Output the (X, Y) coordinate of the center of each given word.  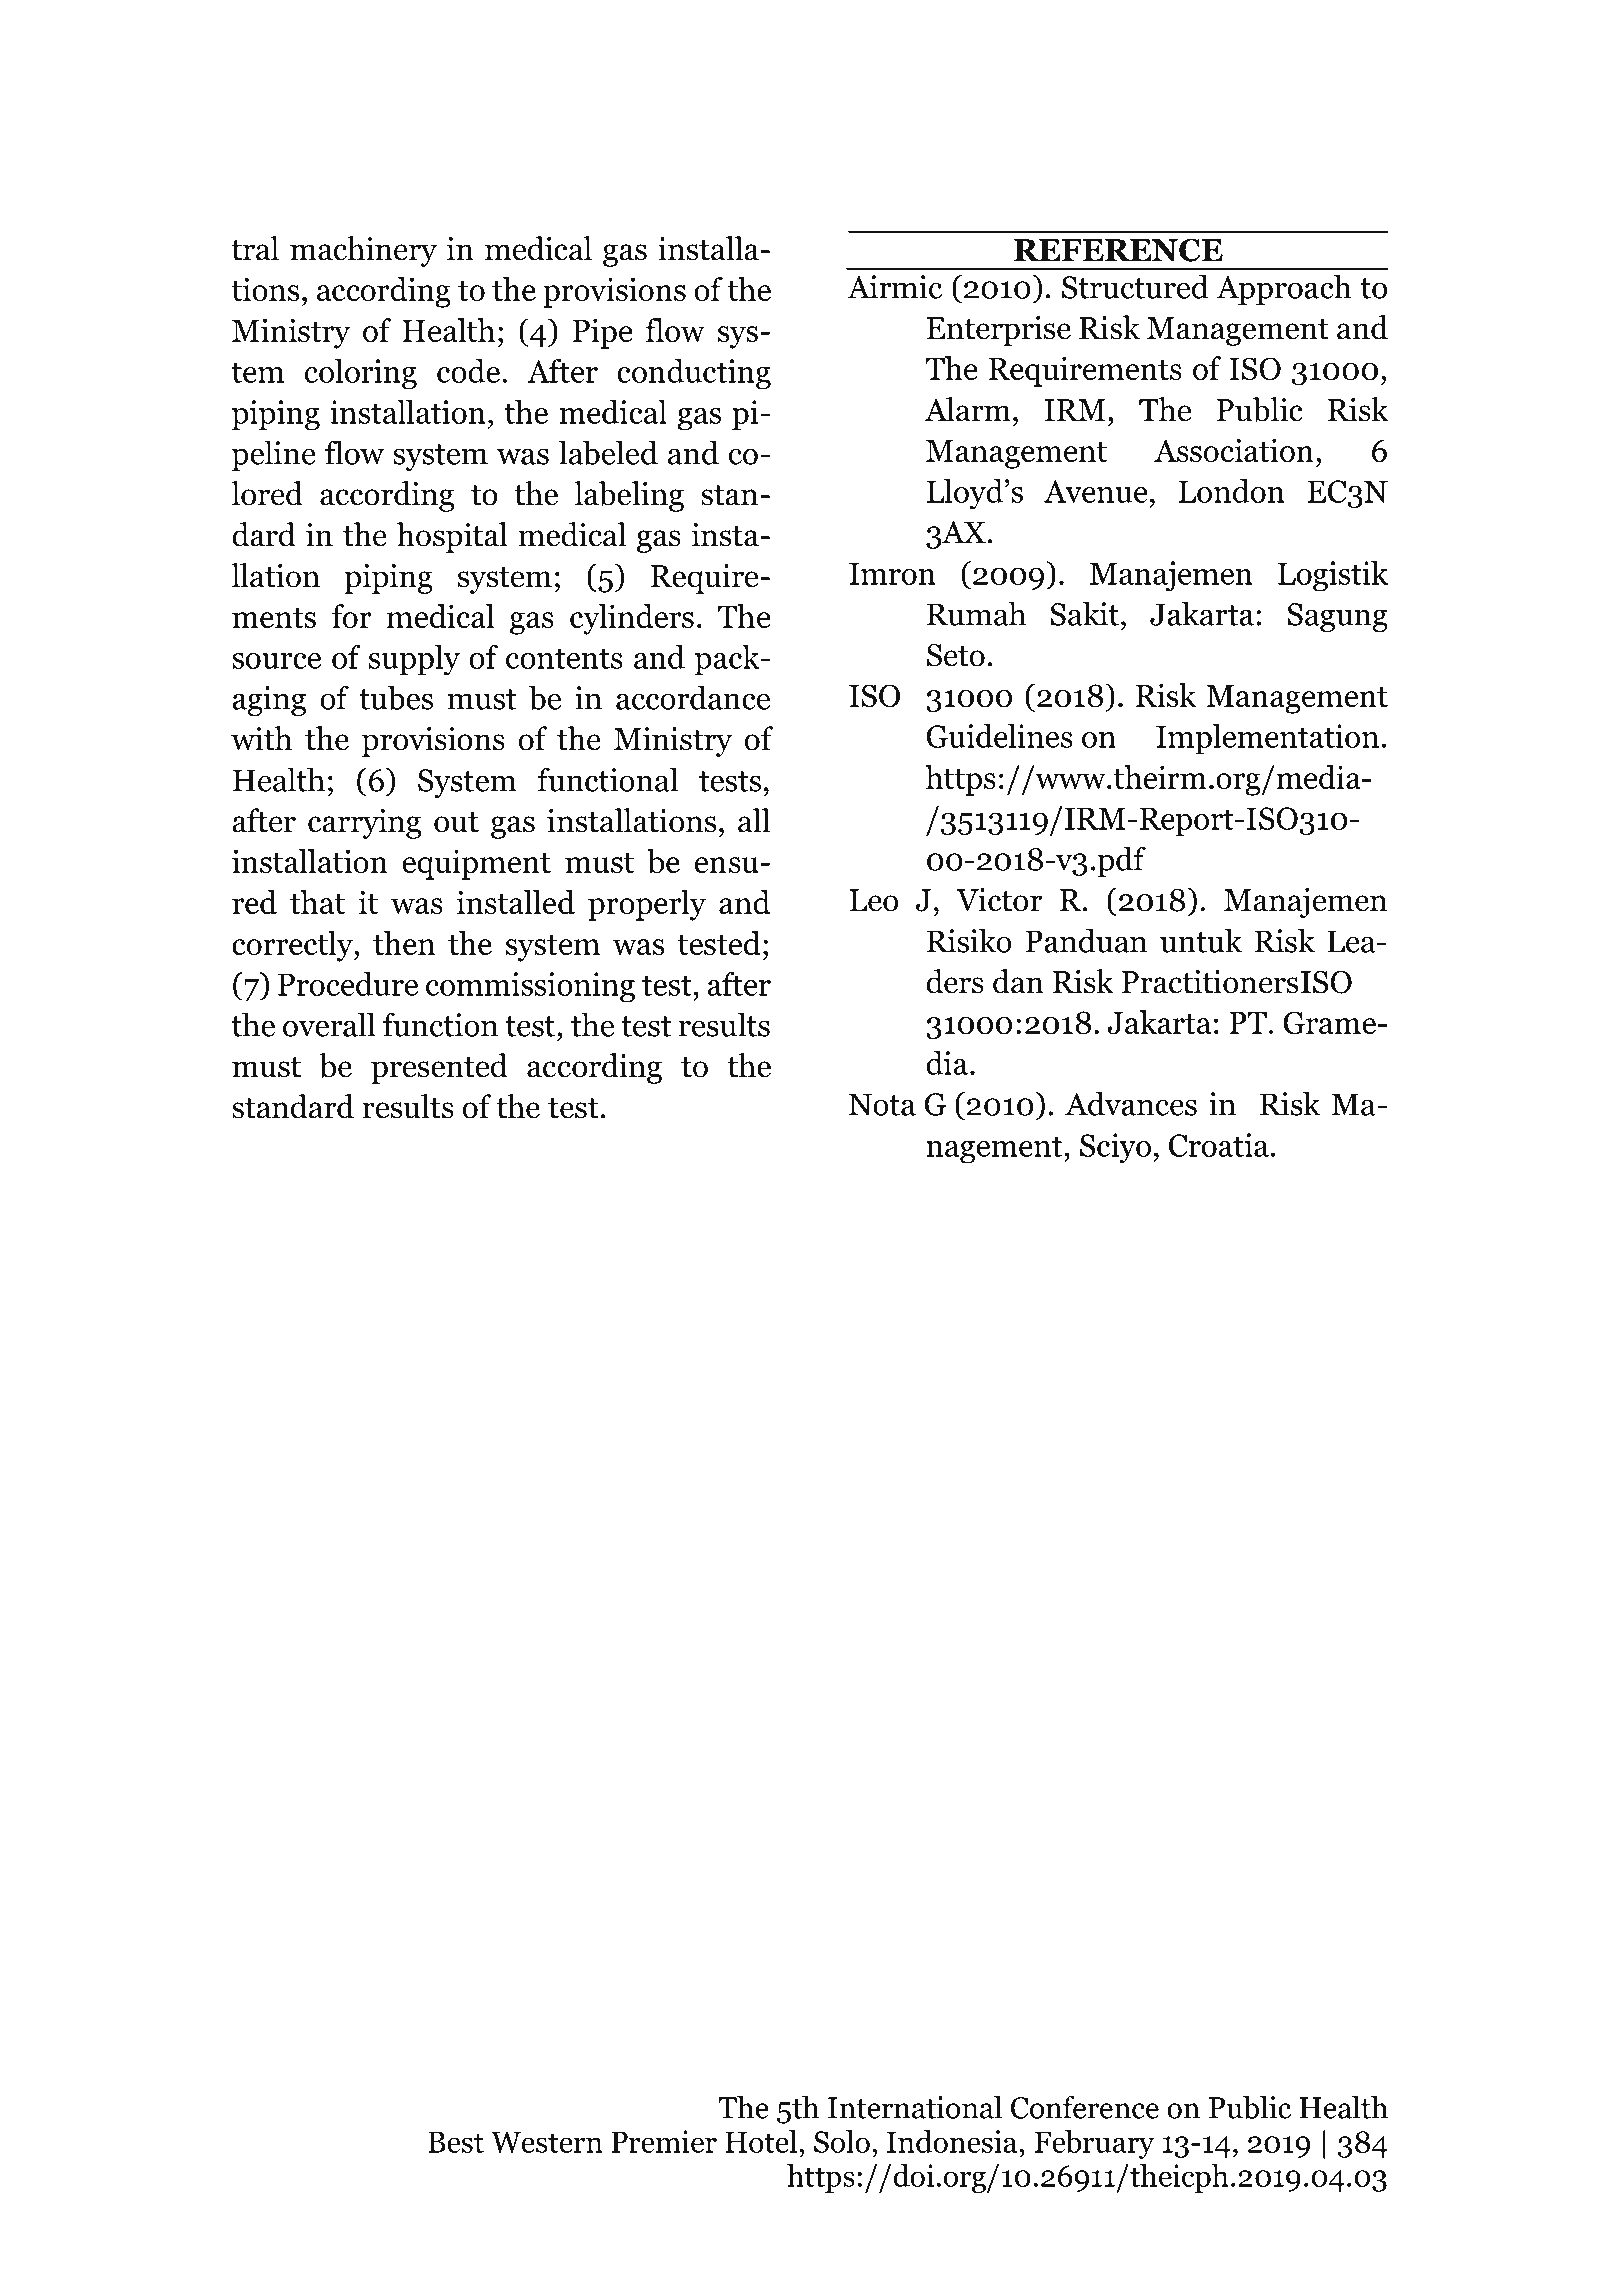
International (915, 2107)
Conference (1085, 2107)
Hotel (762, 2141)
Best (456, 2142)
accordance (693, 697)
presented (439, 1068)
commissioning (530, 987)
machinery (363, 251)
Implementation (1267, 739)
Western (547, 2142)
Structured (1135, 286)
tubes (396, 697)
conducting (694, 374)
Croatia (1219, 1145)
